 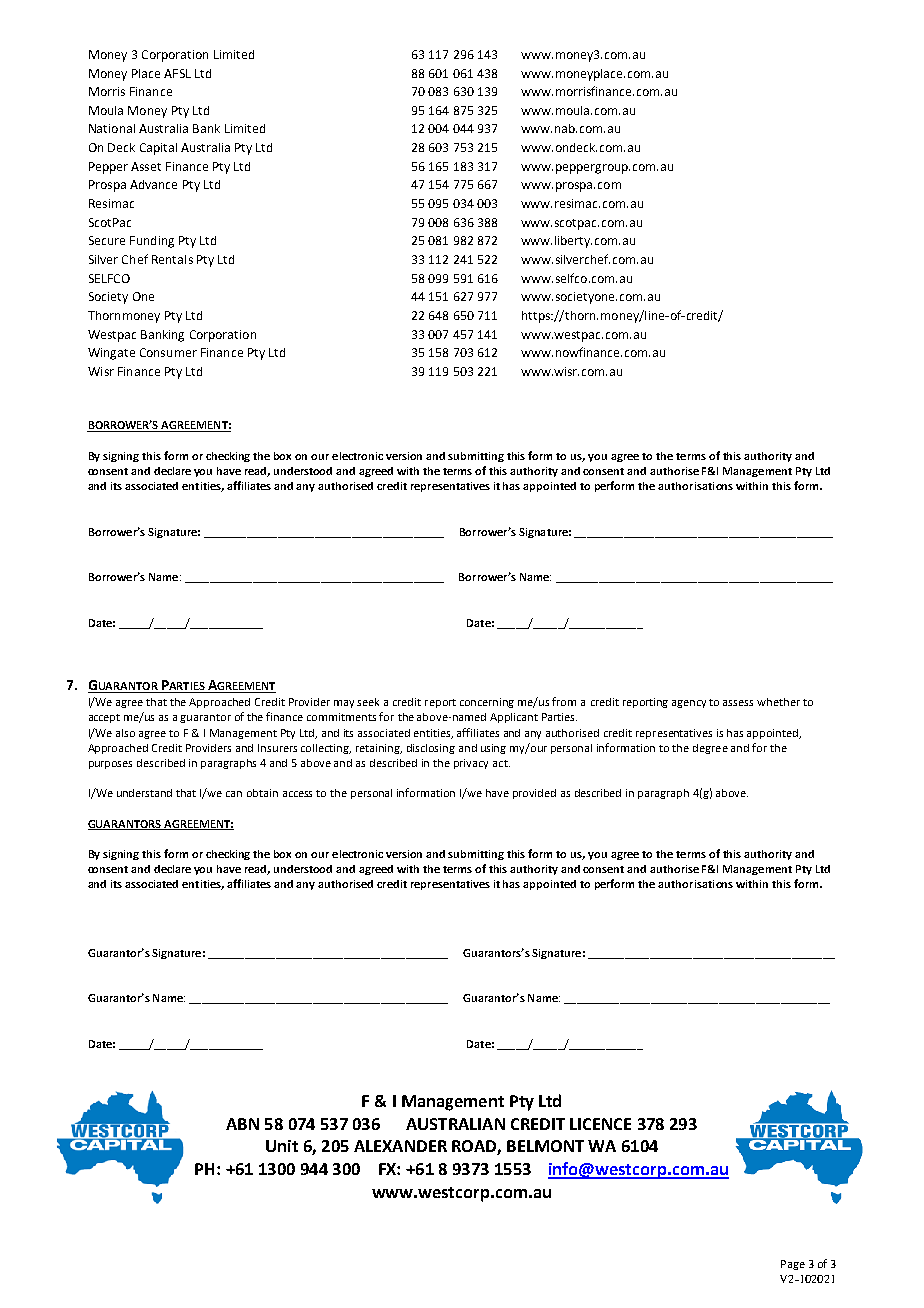 I want to click on Capital, so click(x=158, y=149).
